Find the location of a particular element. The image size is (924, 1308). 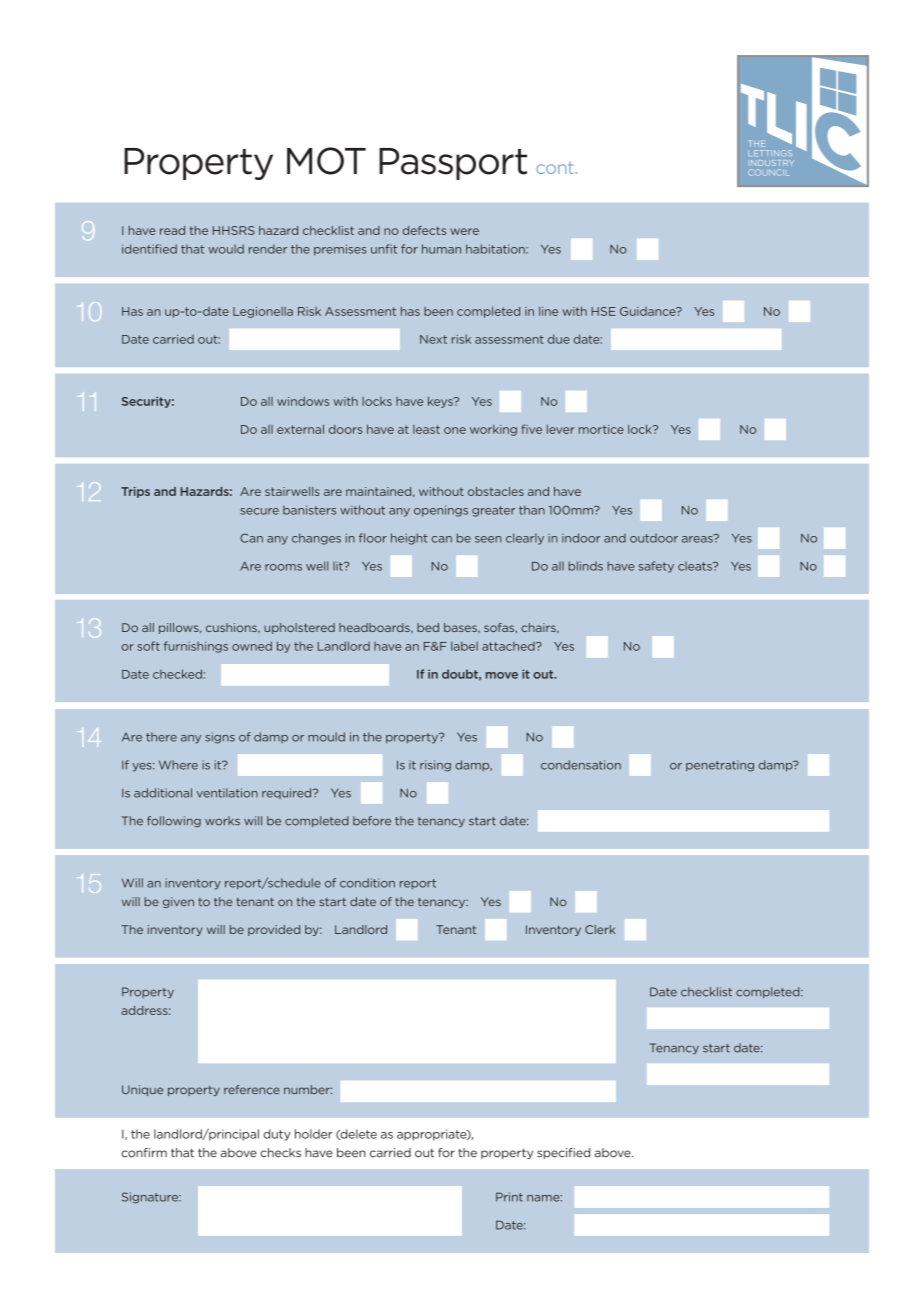

Print is located at coordinates (509, 1197).
